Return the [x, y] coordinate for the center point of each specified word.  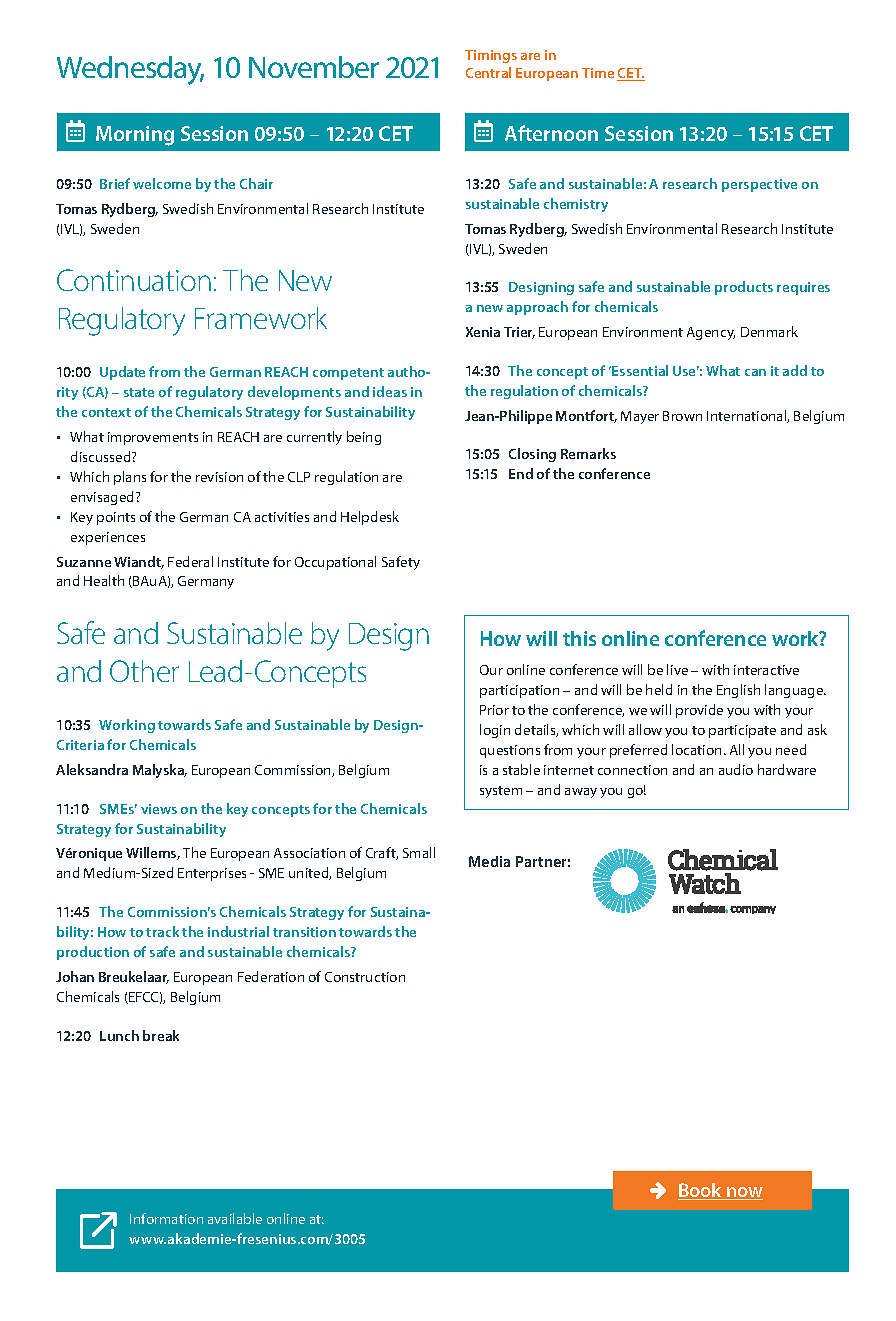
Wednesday [130, 70]
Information [166, 1218]
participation [519, 691]
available [235, 1218]
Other [144, 671]
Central [488, 72]
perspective [759, 185]
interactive [766, 670]
